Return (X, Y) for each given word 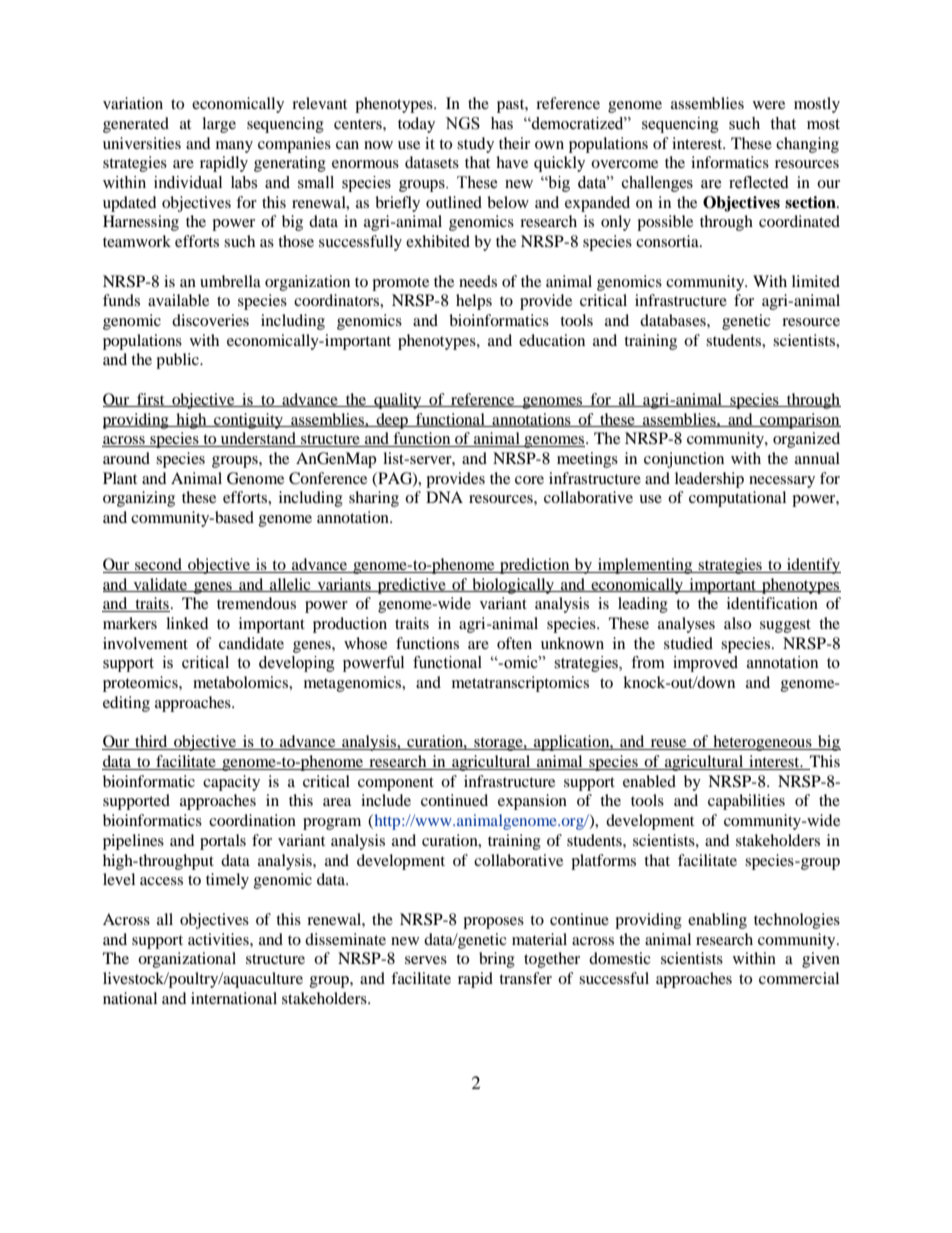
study (475, 145)
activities (219, 939)
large (219, 125)
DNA (444, 497)
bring (497, 960)
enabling (717, 921)
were (769, 105)
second (158, 565)
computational (737, 499)
